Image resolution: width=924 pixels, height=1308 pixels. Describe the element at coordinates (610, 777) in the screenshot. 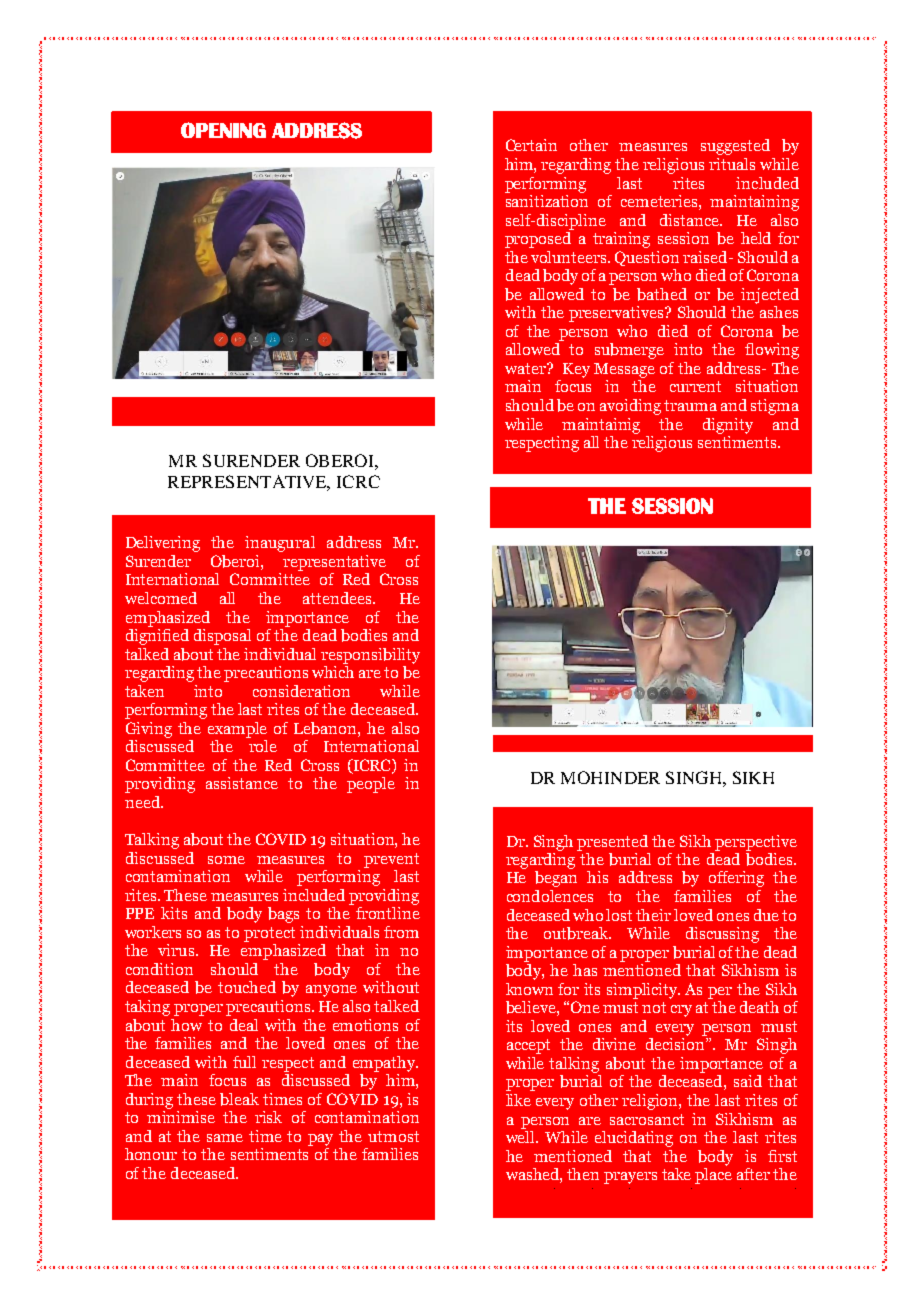

I see `MOHINDER` at that location.
